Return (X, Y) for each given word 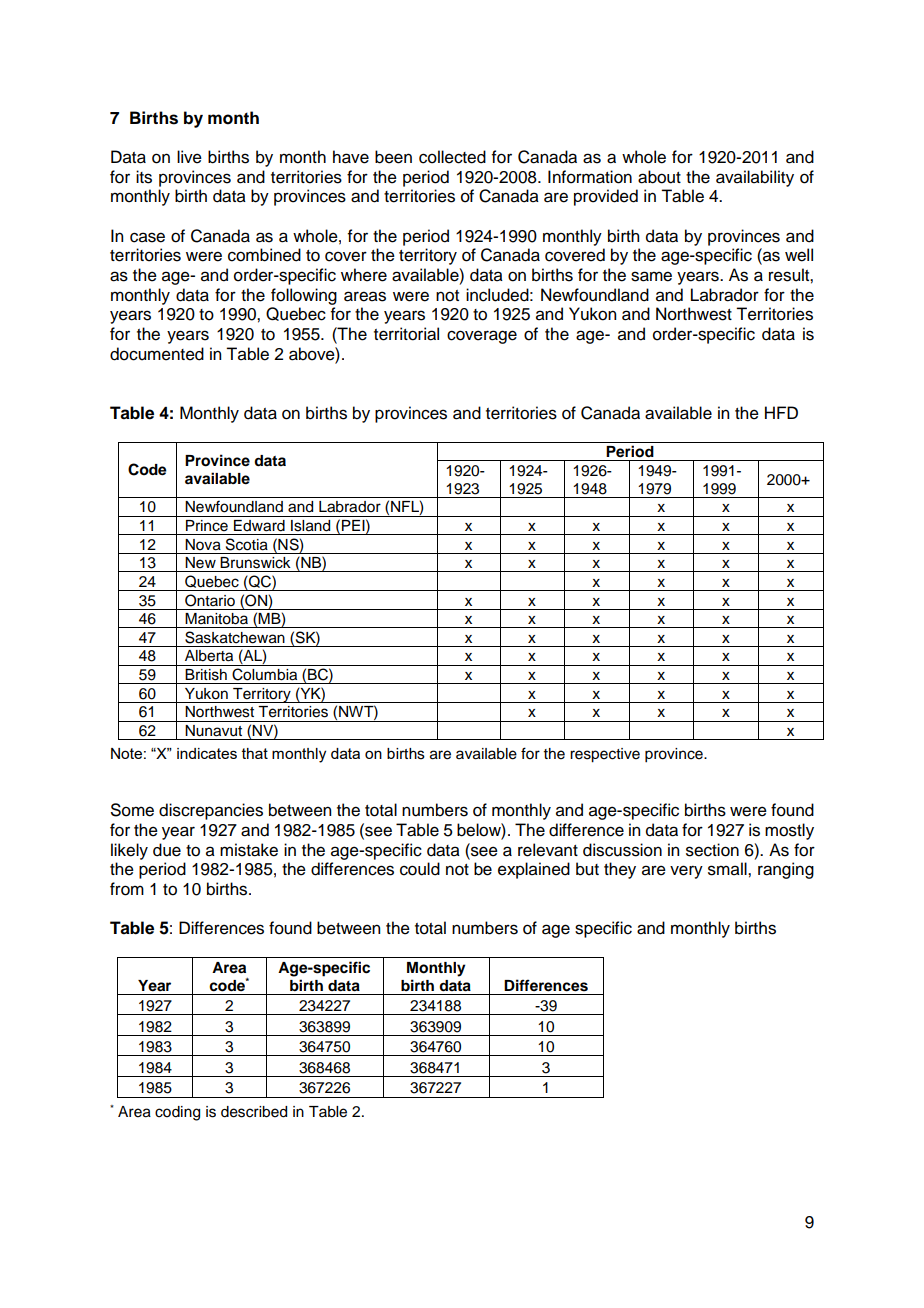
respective (605, 755)
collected (452, 157)
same (651, 276)
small (728, 869)
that (255, 753)
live (189, 157)
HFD (781, 412)
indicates (207, 753)
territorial (406, 334)
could (420, 869)
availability (755, 178)
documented (157, 354)
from (127, 889)
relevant (548, 850)
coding (177, 1113)
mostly (789, 831)
